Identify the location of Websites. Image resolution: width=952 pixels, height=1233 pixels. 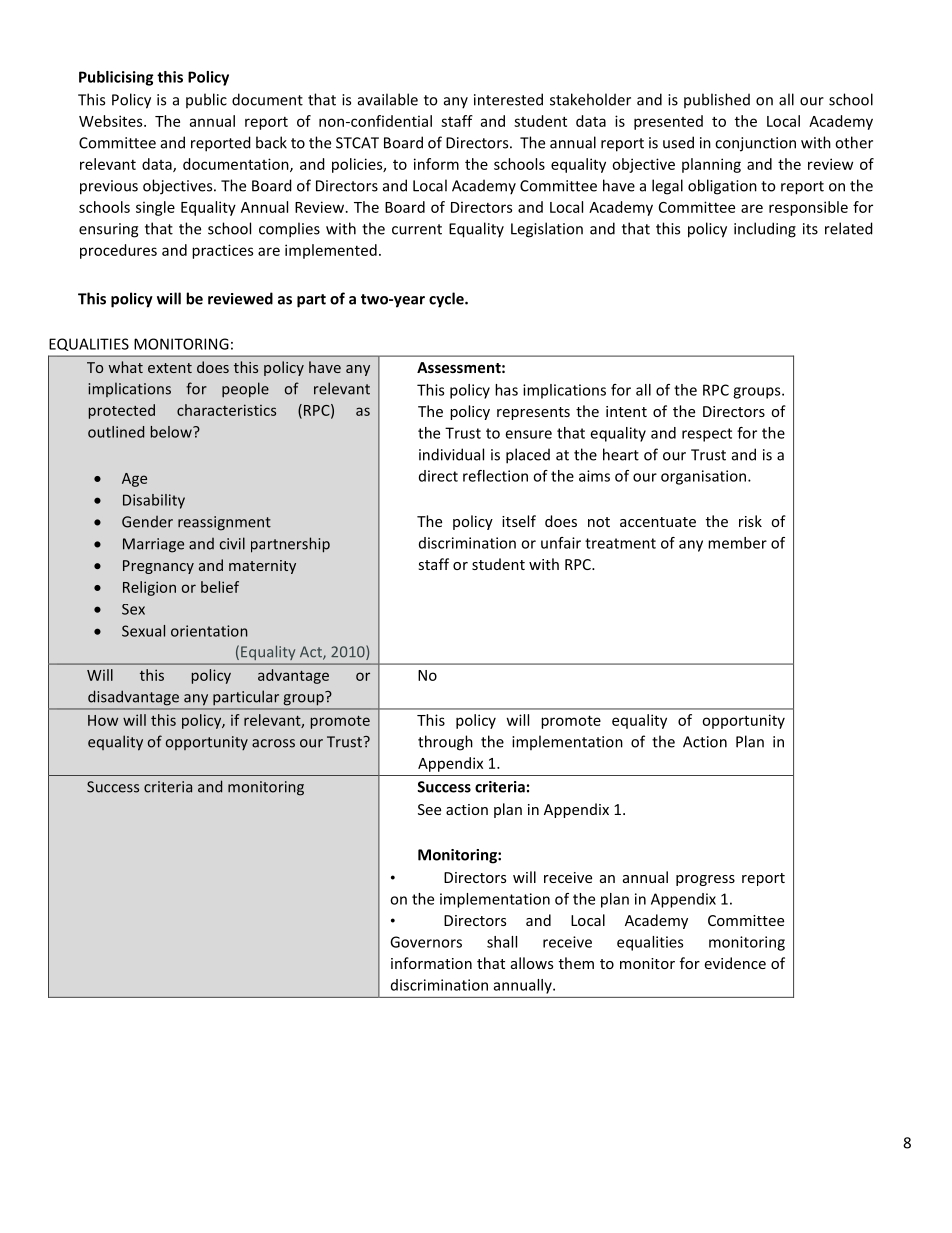
(112, 121).
